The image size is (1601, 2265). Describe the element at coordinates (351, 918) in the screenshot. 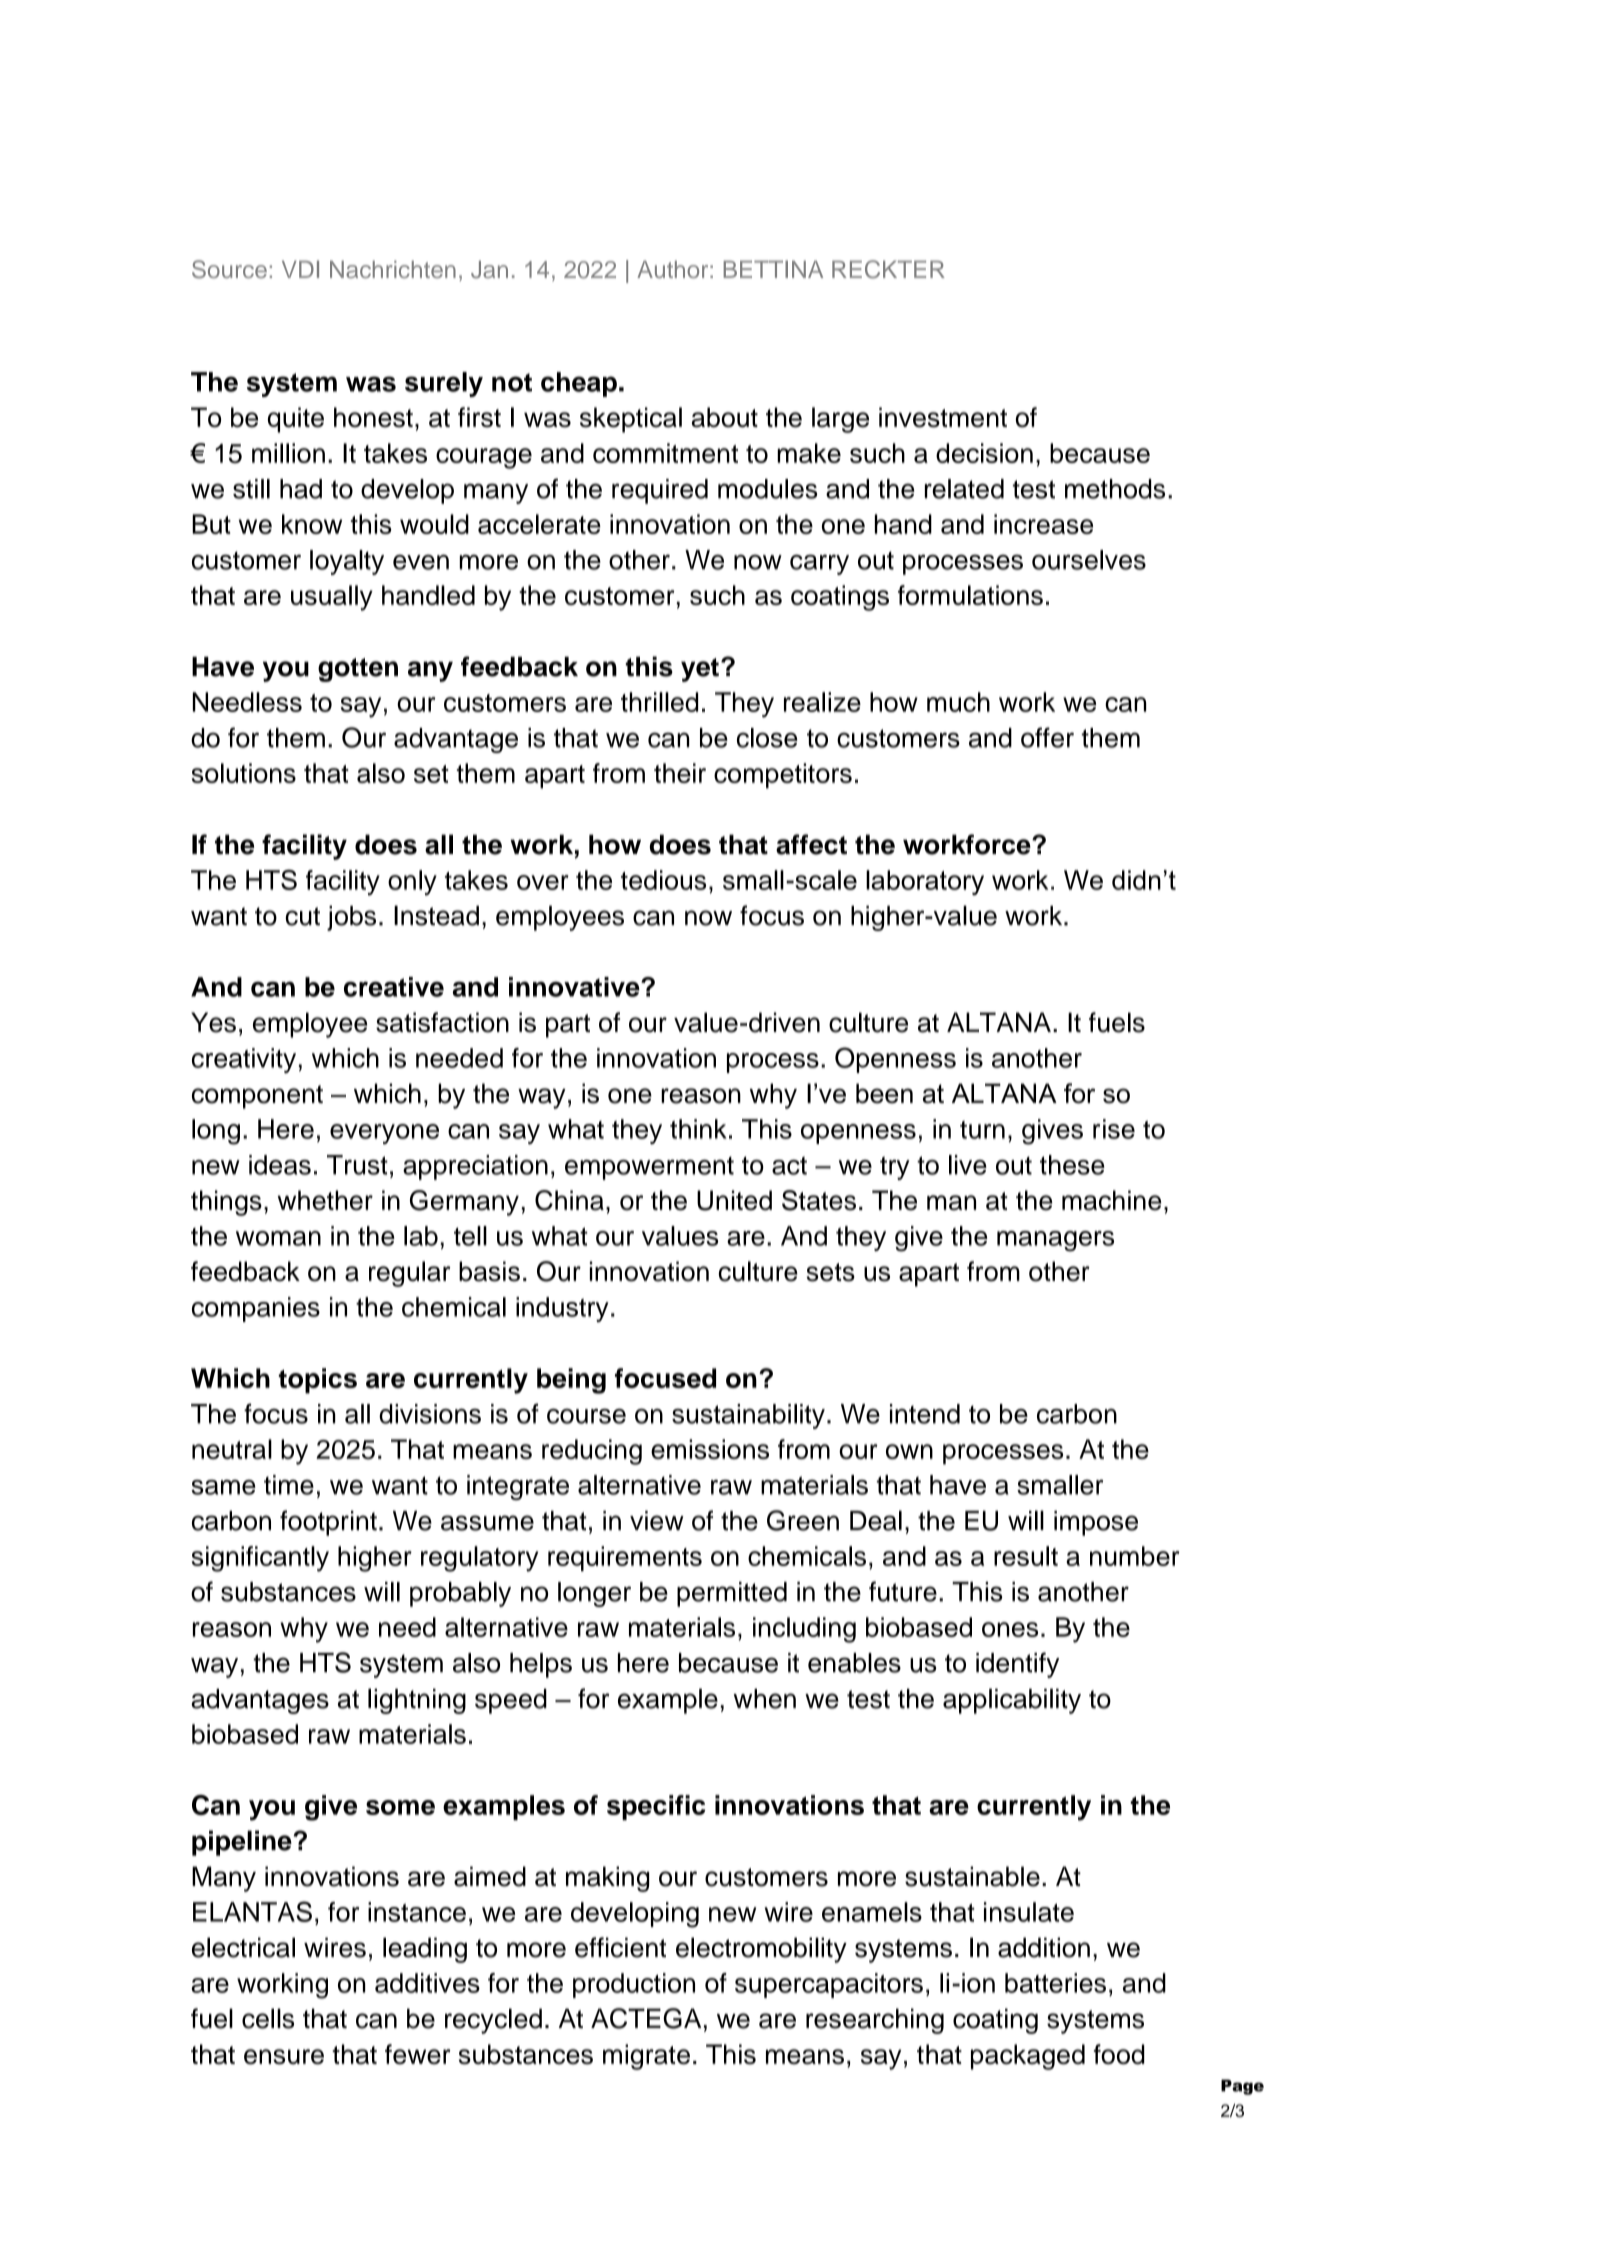

I see `jobs` at that location.
